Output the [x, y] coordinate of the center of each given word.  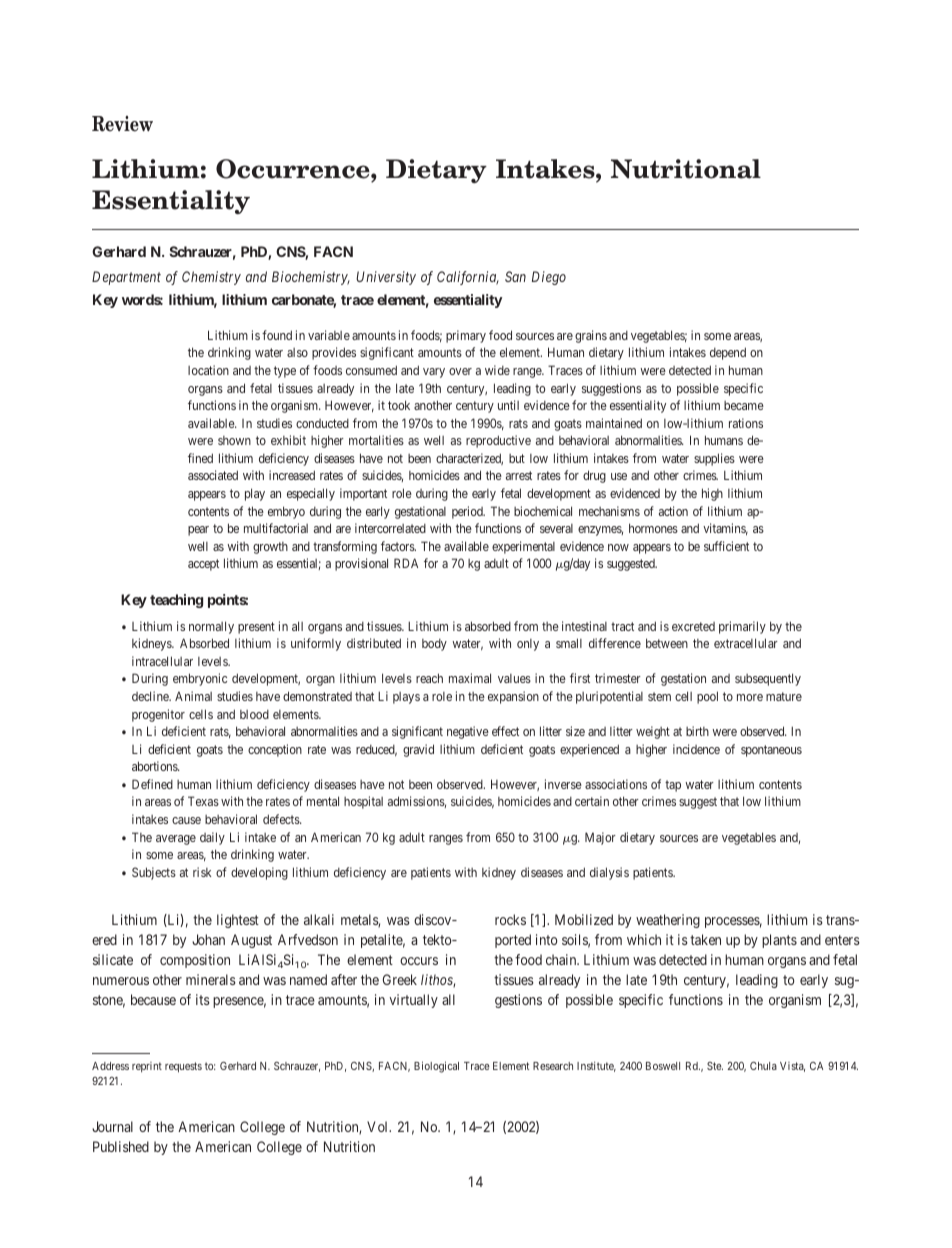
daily [212, 838]
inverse [563, 784]
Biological [436, 1067]
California [468, 278]
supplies [714, 459]
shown [234, 440]
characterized [469, 459]
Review [122, 124]
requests [183, 1067]
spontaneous [771, 751]
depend [728, 353]
